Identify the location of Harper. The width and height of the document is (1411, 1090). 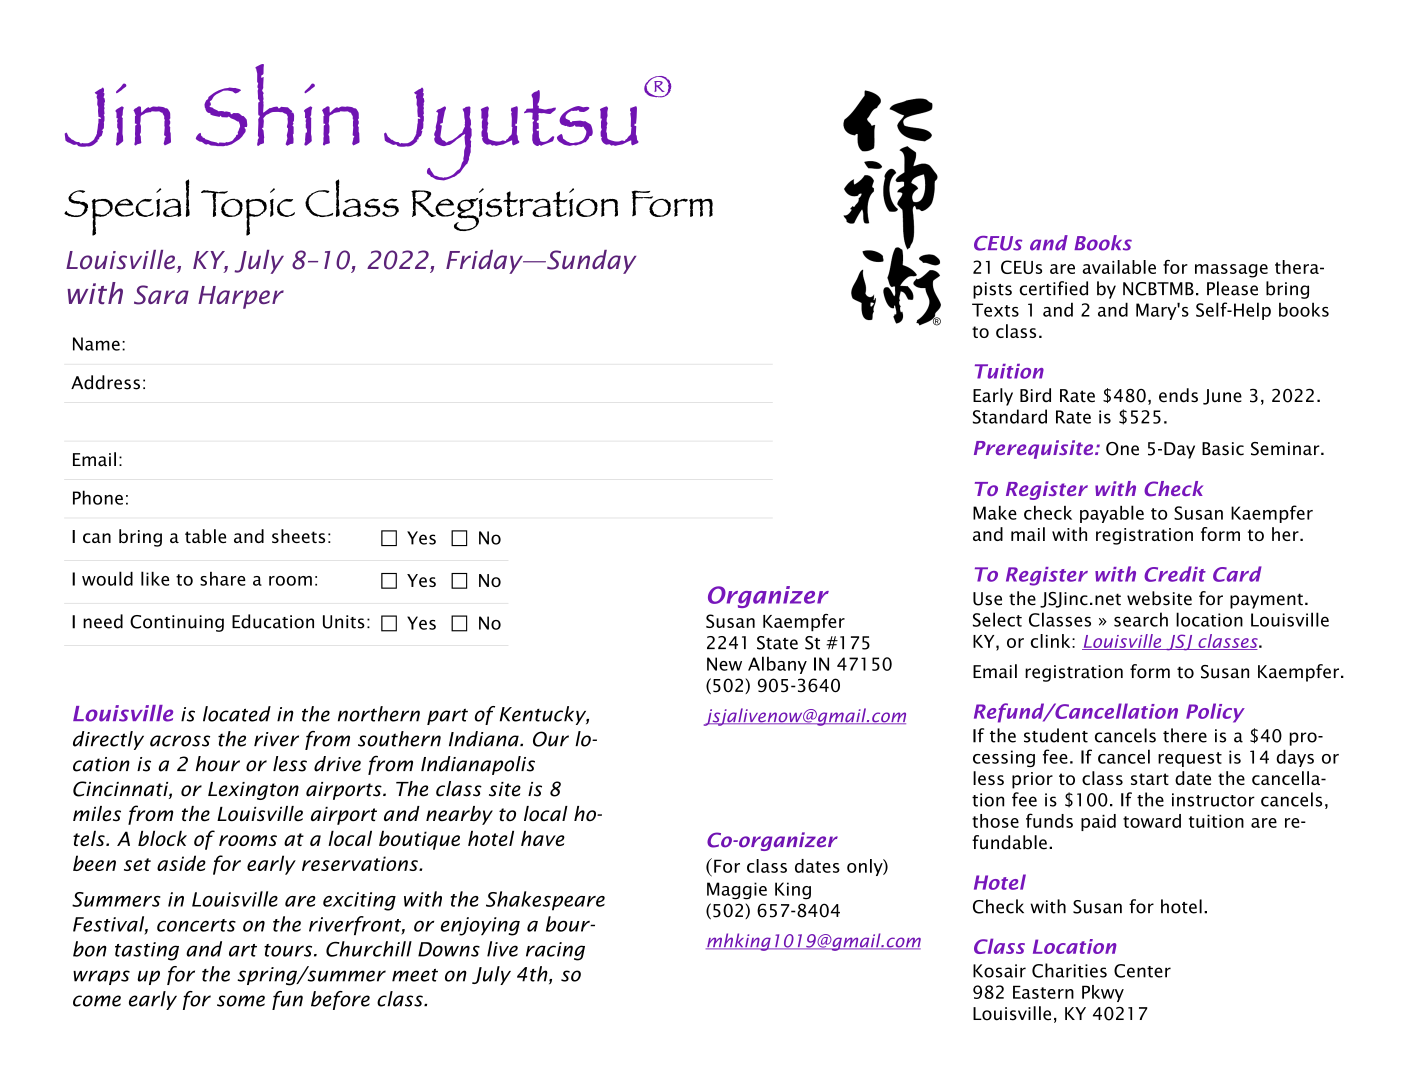
(241, 297).
